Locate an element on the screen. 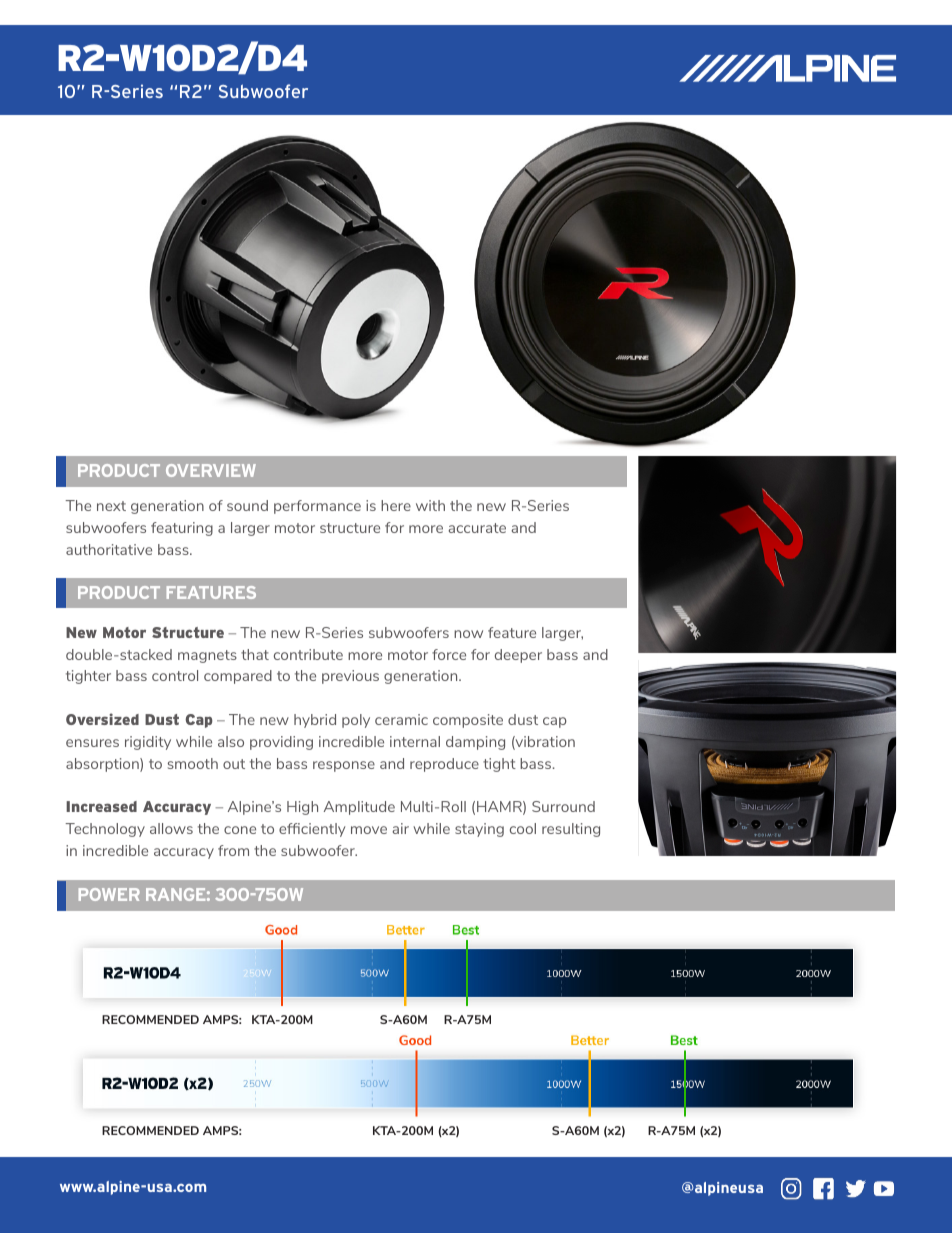 This screenshot has width=952, height=1233. efficiently is located at coordinates (312, 830).
